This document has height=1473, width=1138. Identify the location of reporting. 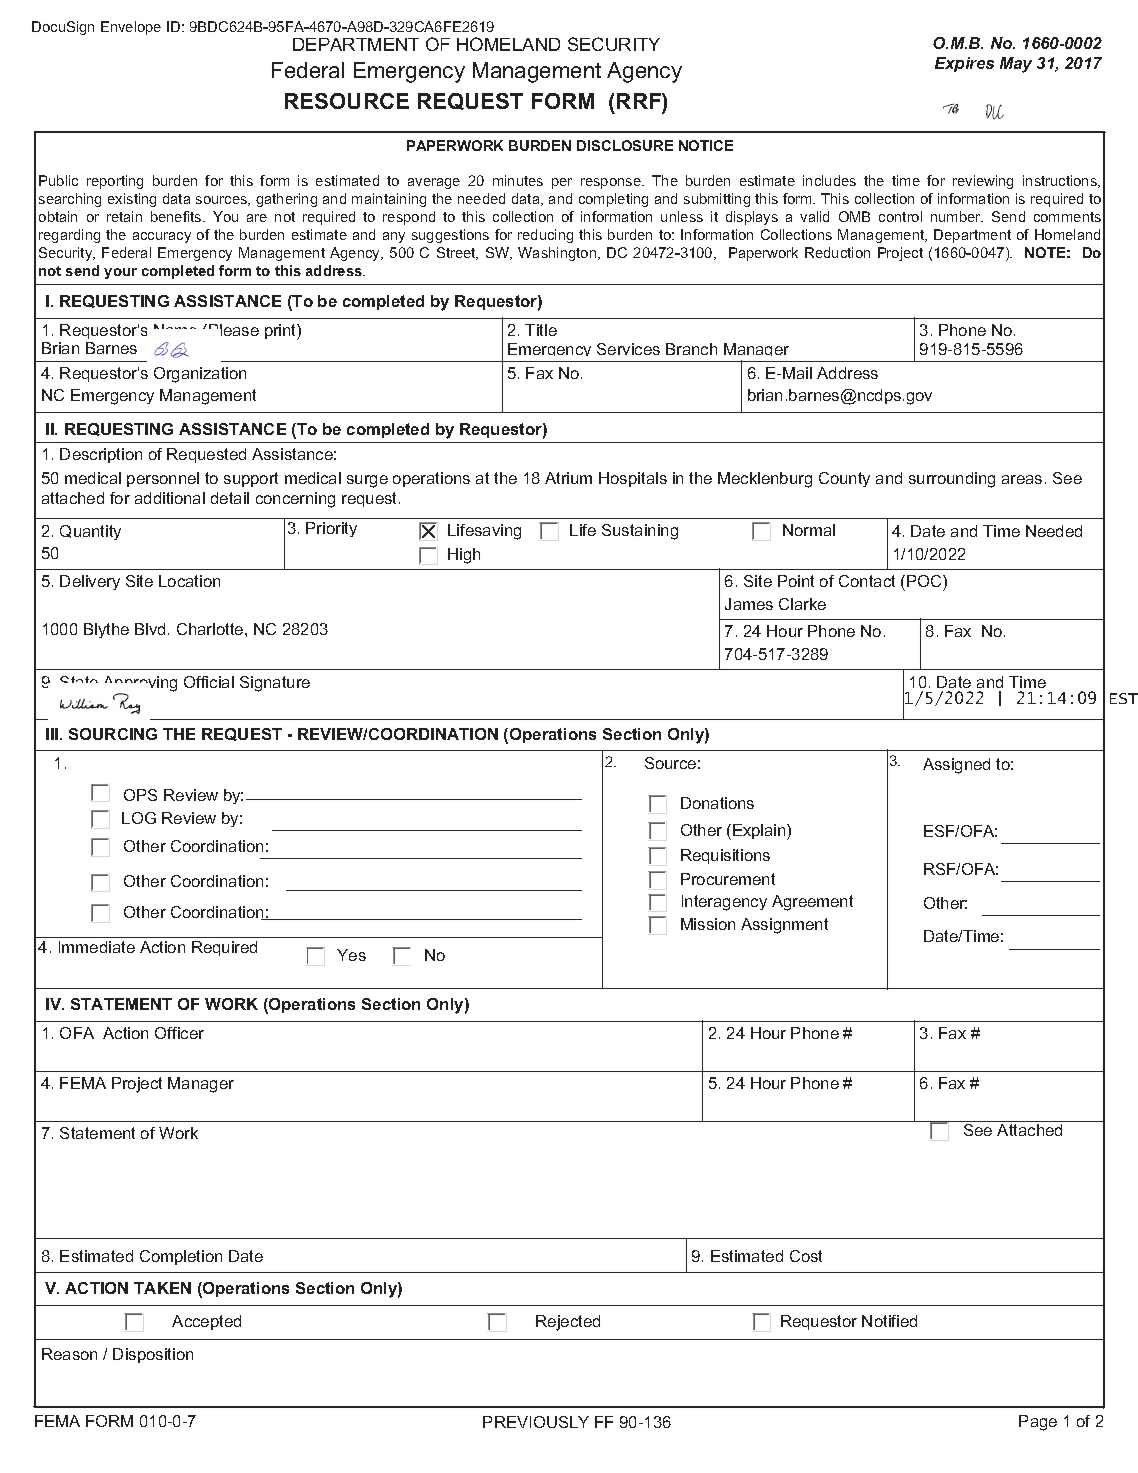
(115, 182).
